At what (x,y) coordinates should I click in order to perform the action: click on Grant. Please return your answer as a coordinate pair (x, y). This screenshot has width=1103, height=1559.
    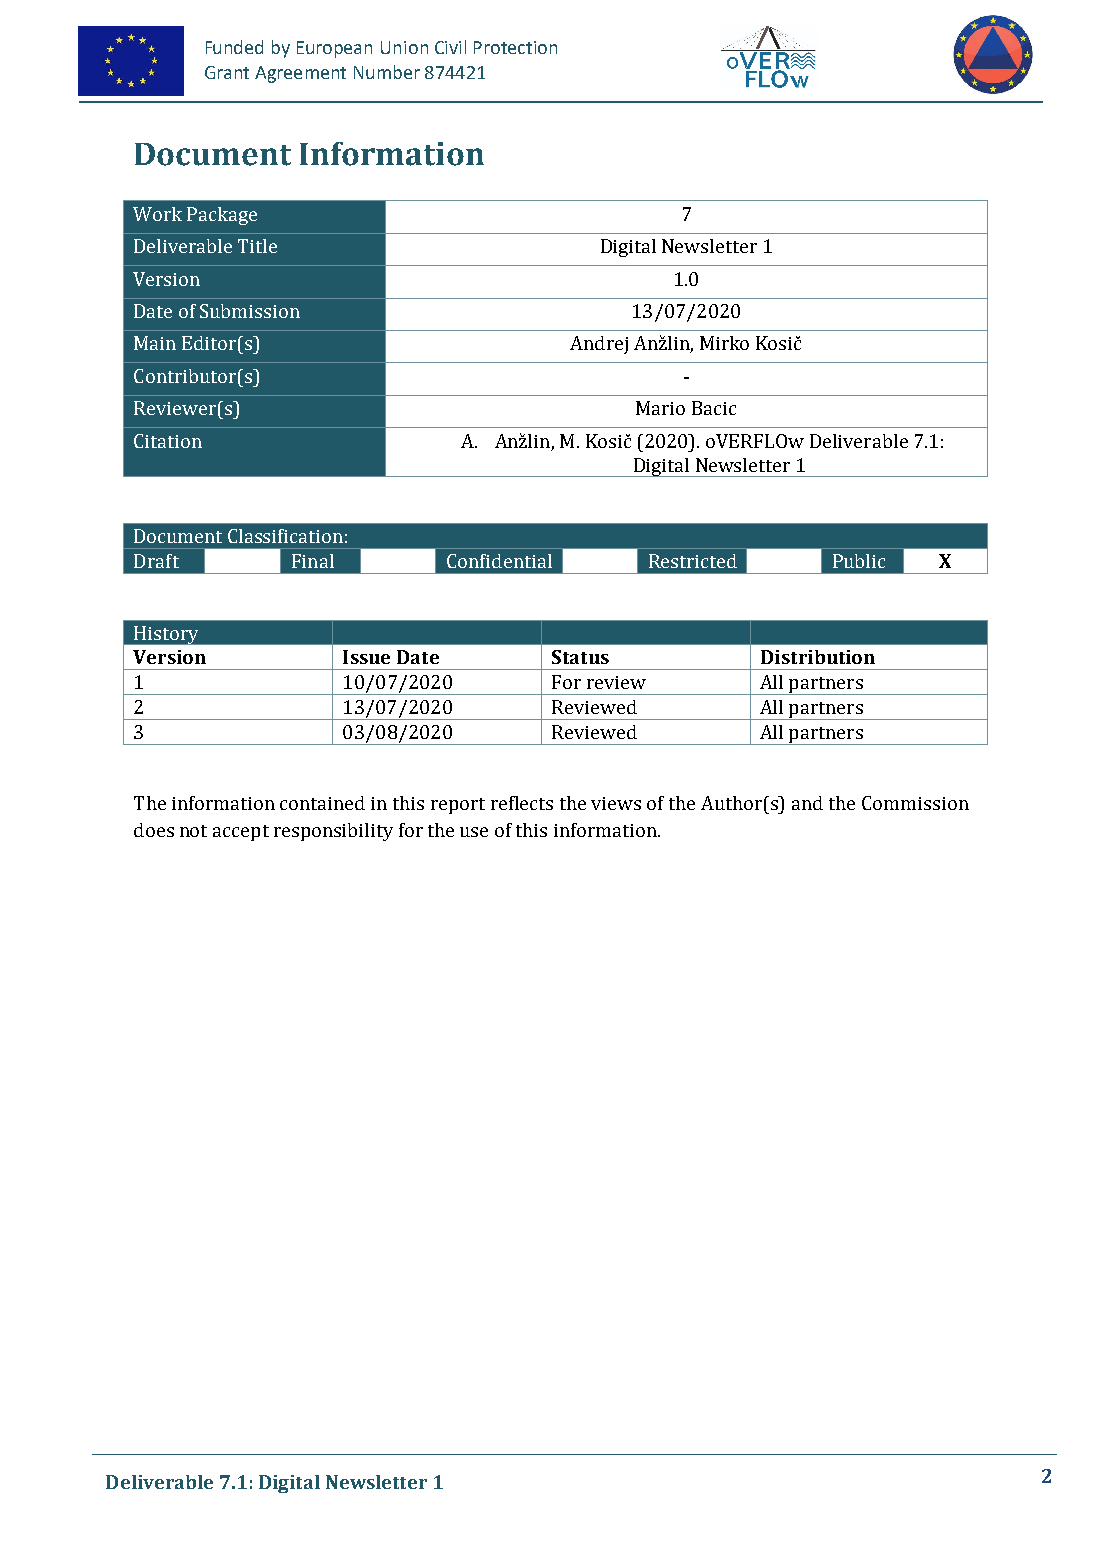
    Looking at the image, I should click on (227, 72).
